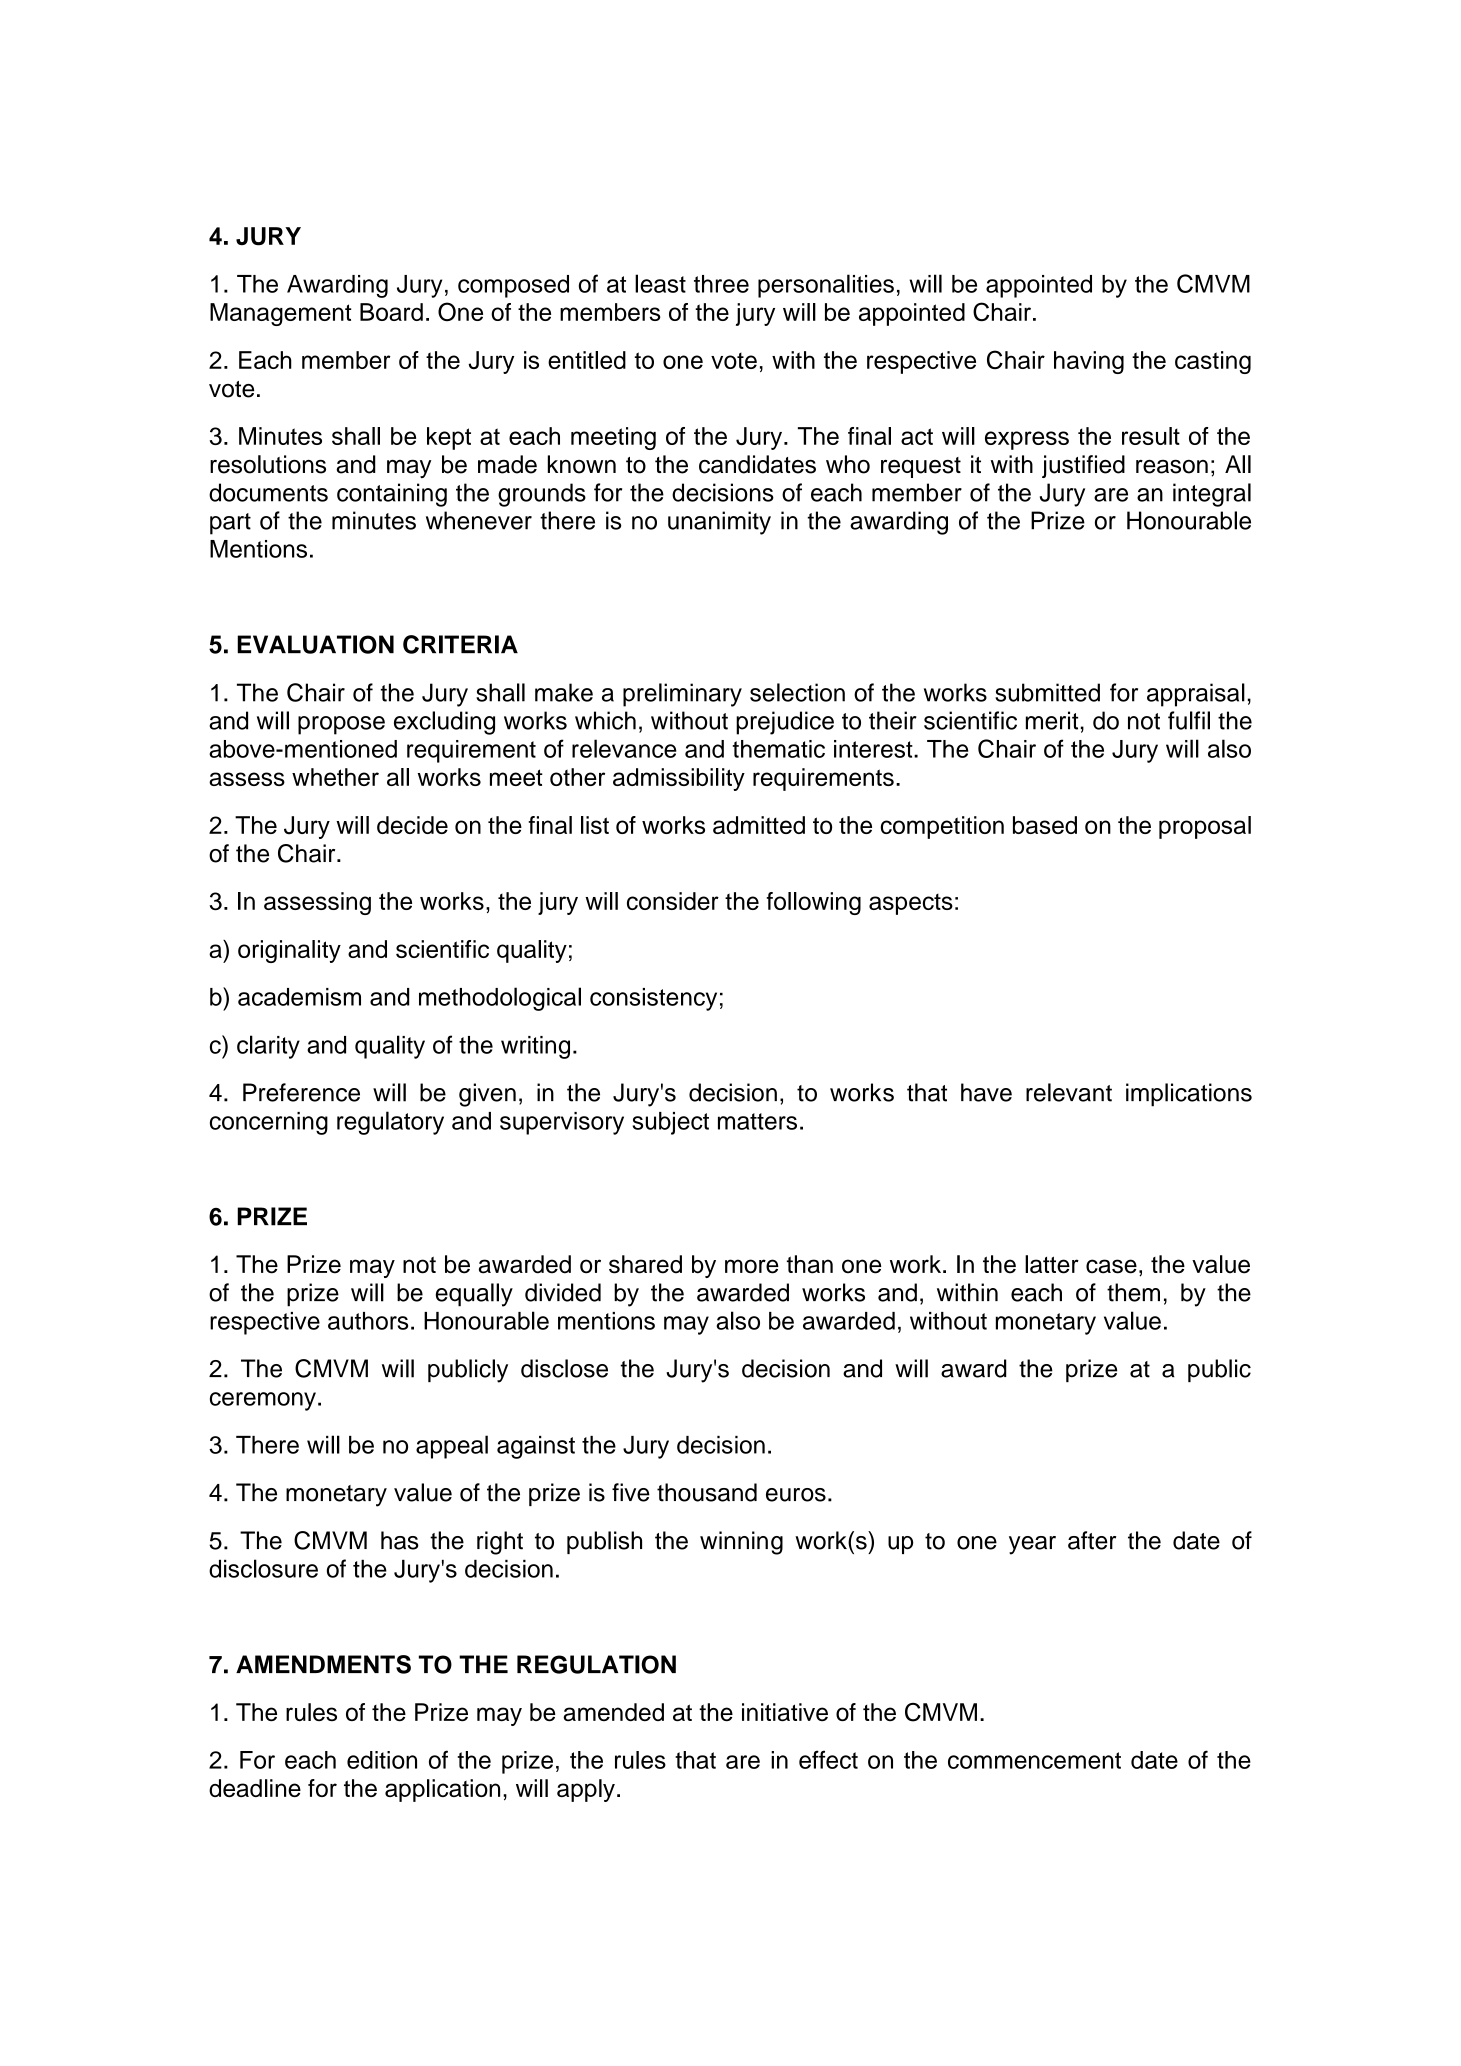  Describe the element at coordinates (382, 1760) in the screenshot. I see `edition` at that location.
